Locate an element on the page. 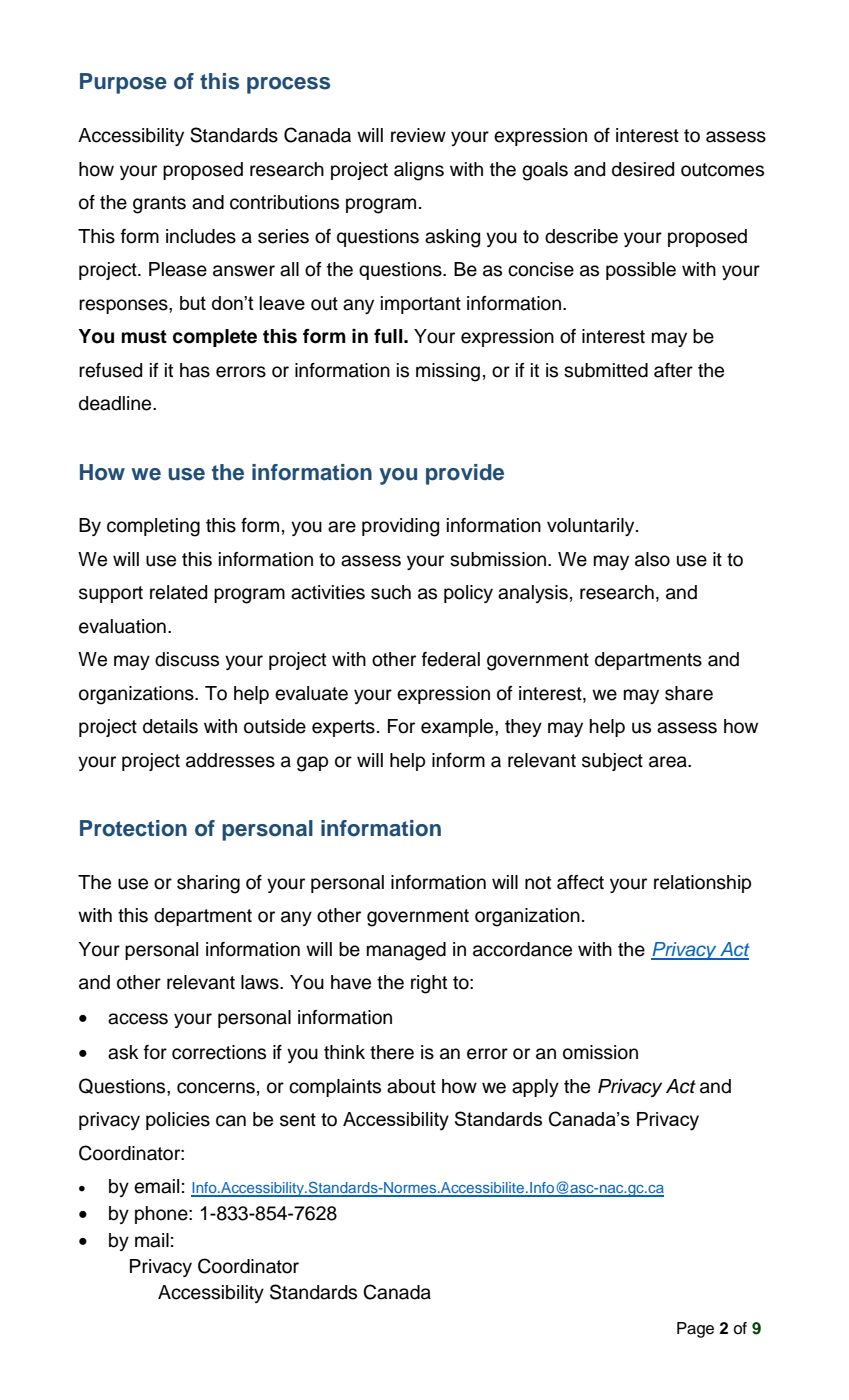 This page has width=849, height=1400. review is located at coordinates (418, 135).
